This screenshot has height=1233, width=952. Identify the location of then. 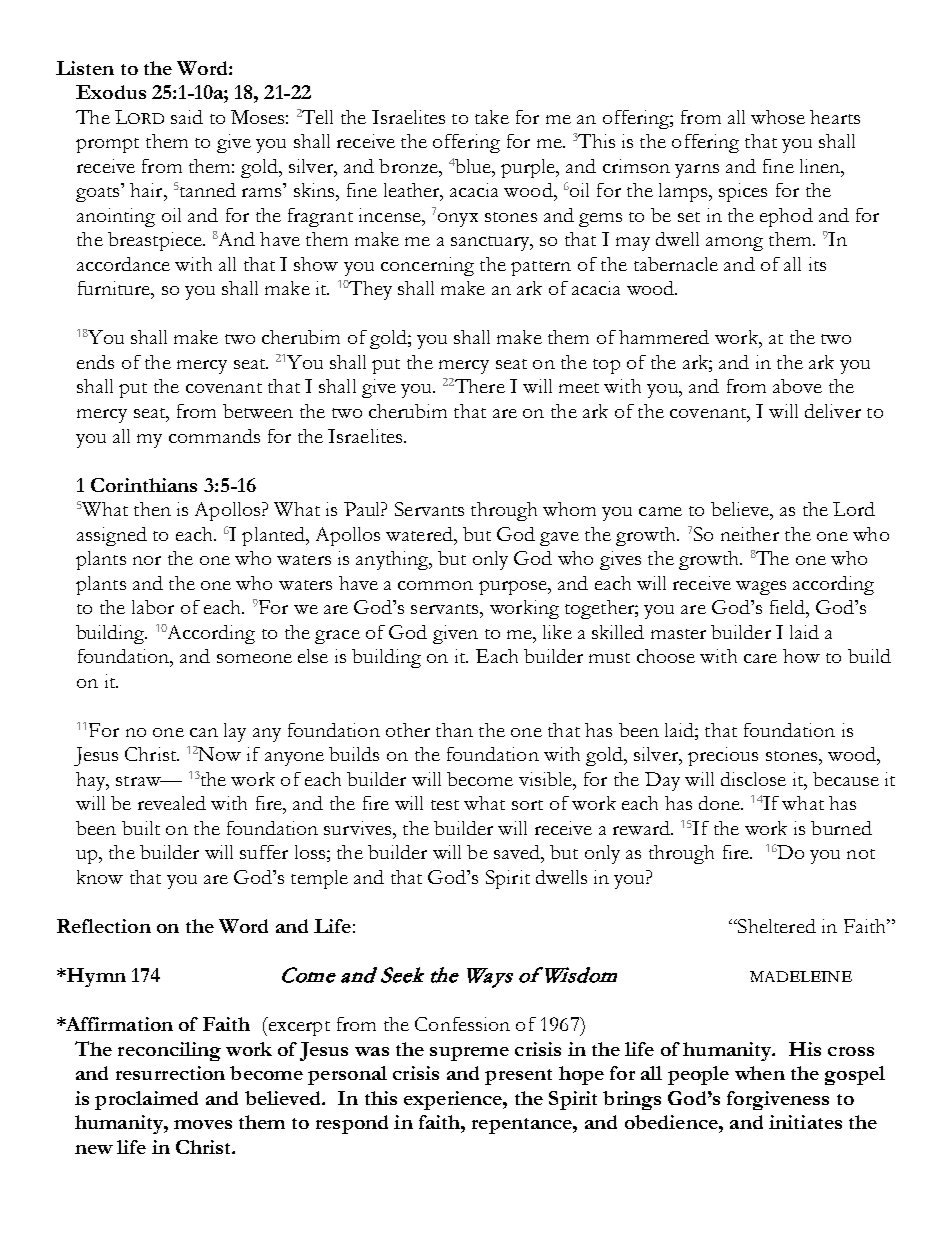
(152, 509).
